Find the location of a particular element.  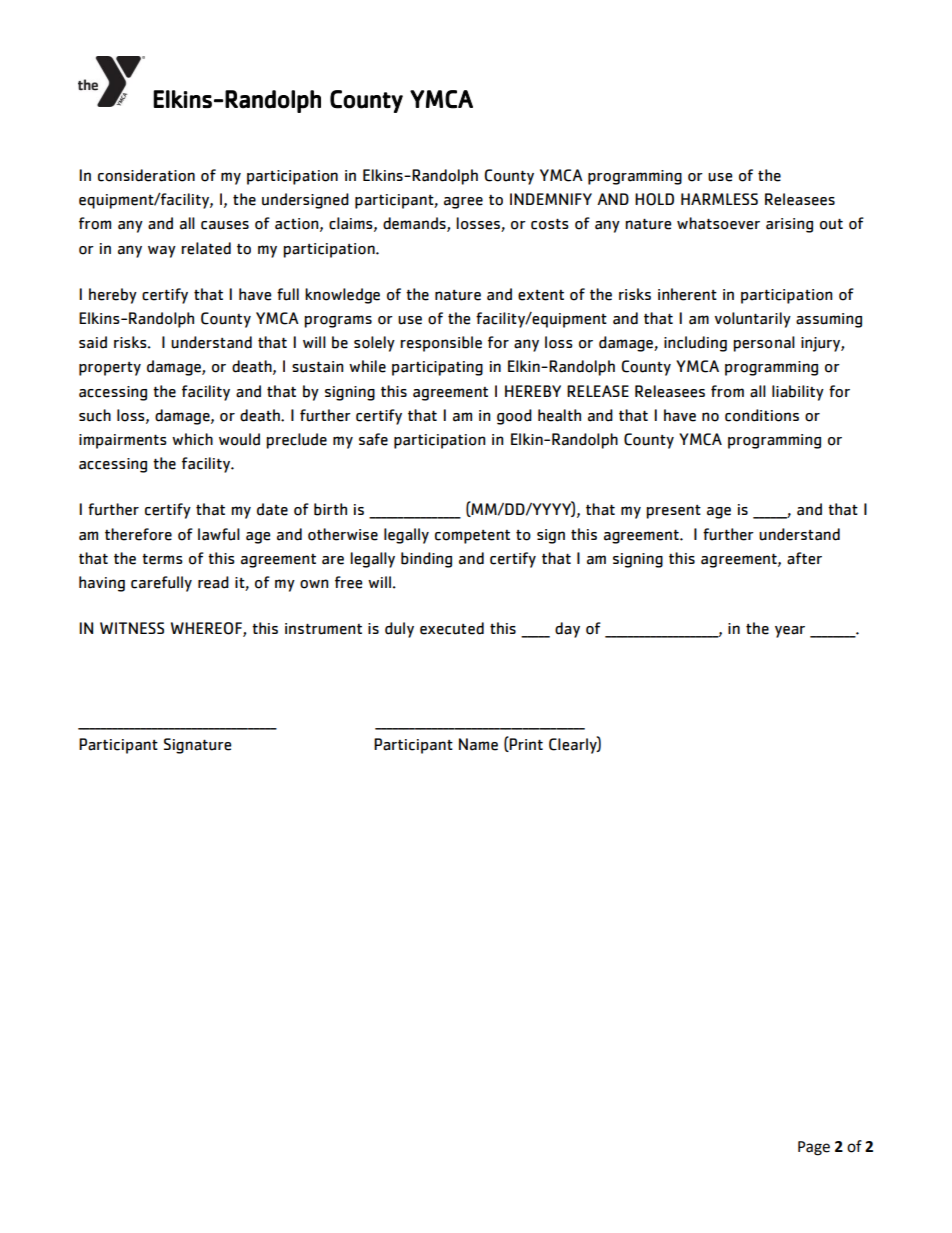

Page is located at coordinates (814, 1148).
